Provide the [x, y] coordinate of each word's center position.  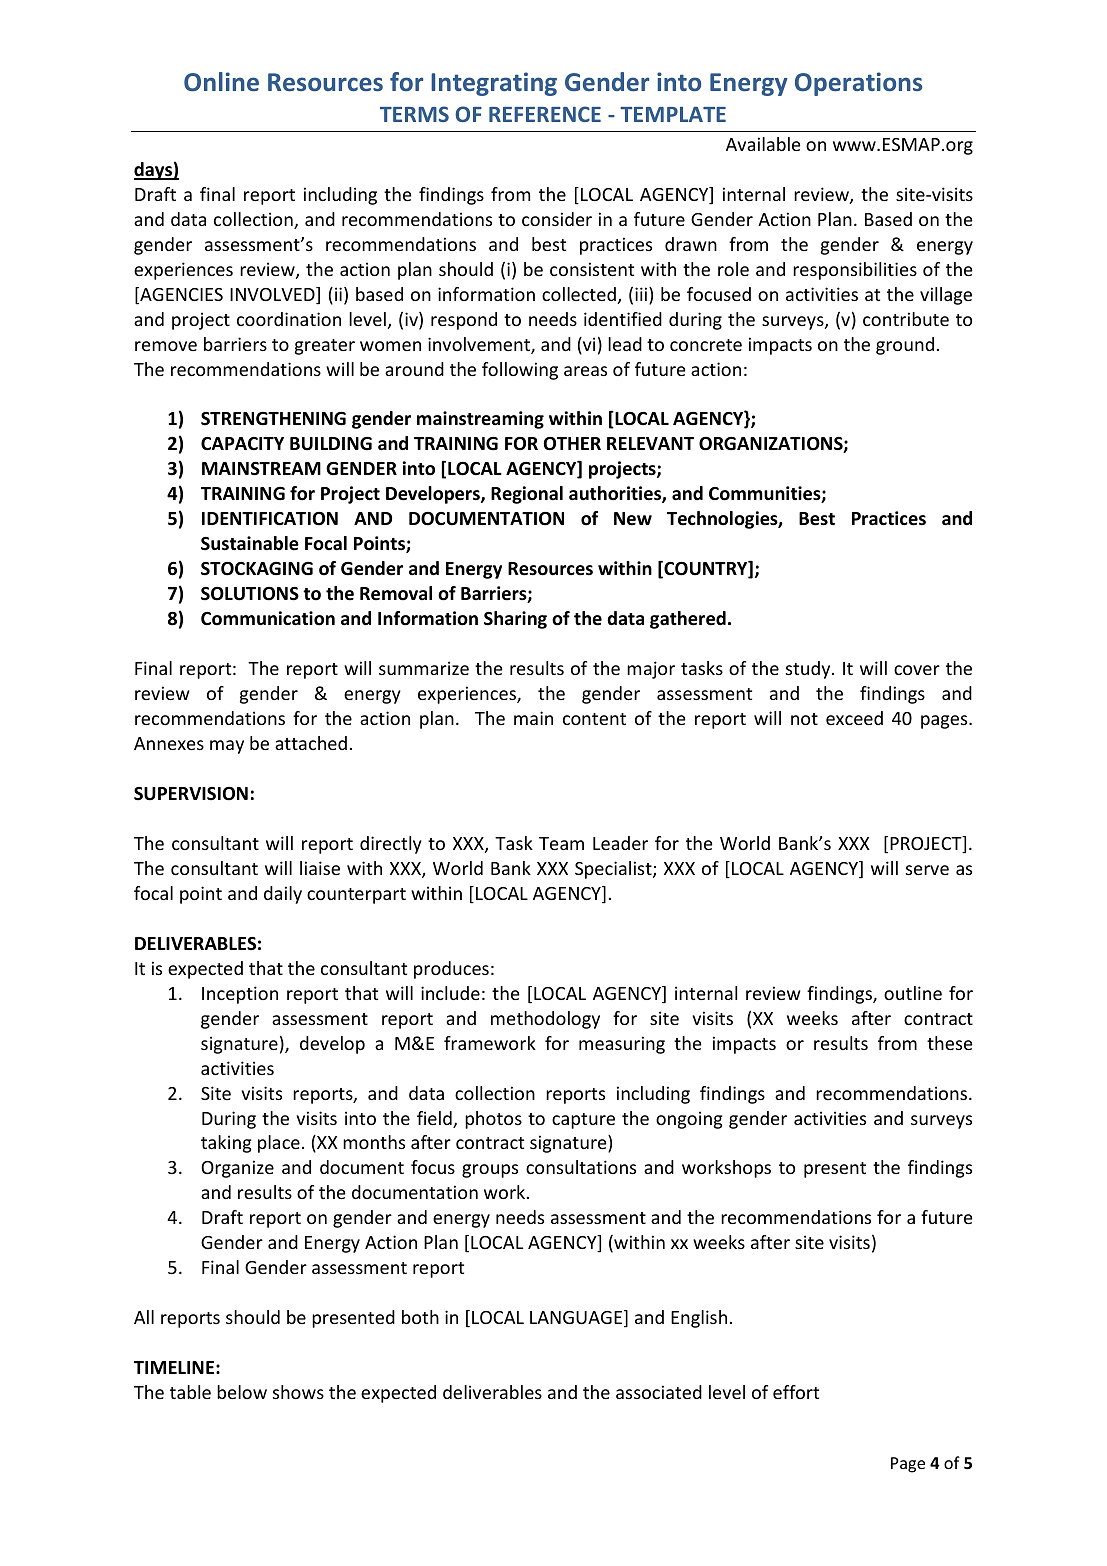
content [594, 719]
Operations [858, 84]
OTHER [572, 444]
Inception [240, 995]
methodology [545, 1020]
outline [913, 993]
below [242, 1392]
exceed [854, 718]
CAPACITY [242, 444]
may [227, 747]
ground [905, 346]
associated [659, 1392]
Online [221, 81]
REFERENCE [545, 114]
